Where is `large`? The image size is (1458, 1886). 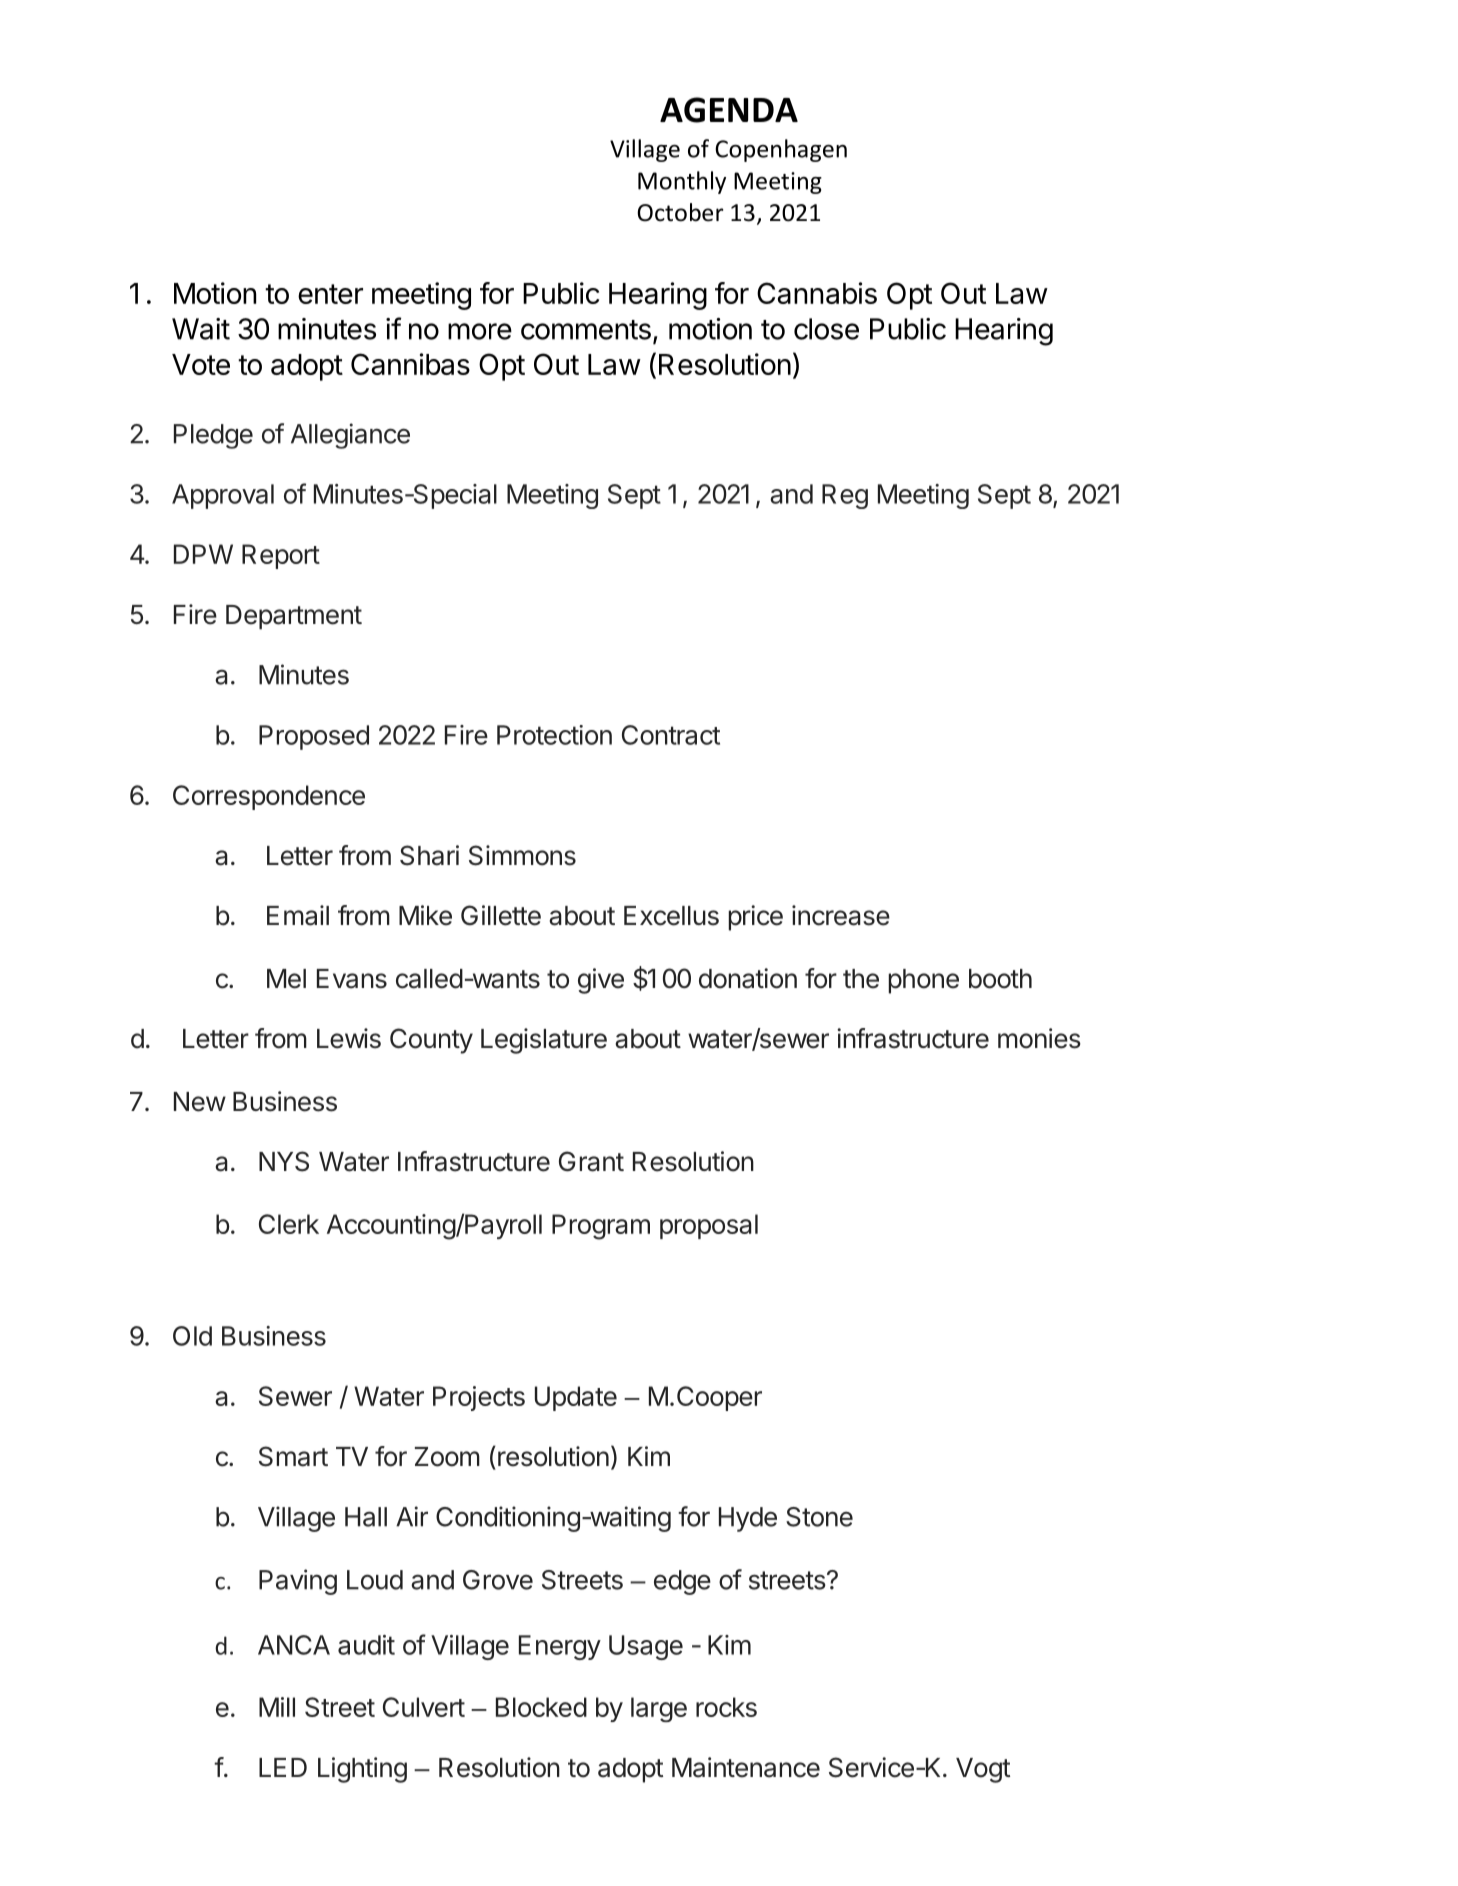
large is located at coordinates (659, 1709).
